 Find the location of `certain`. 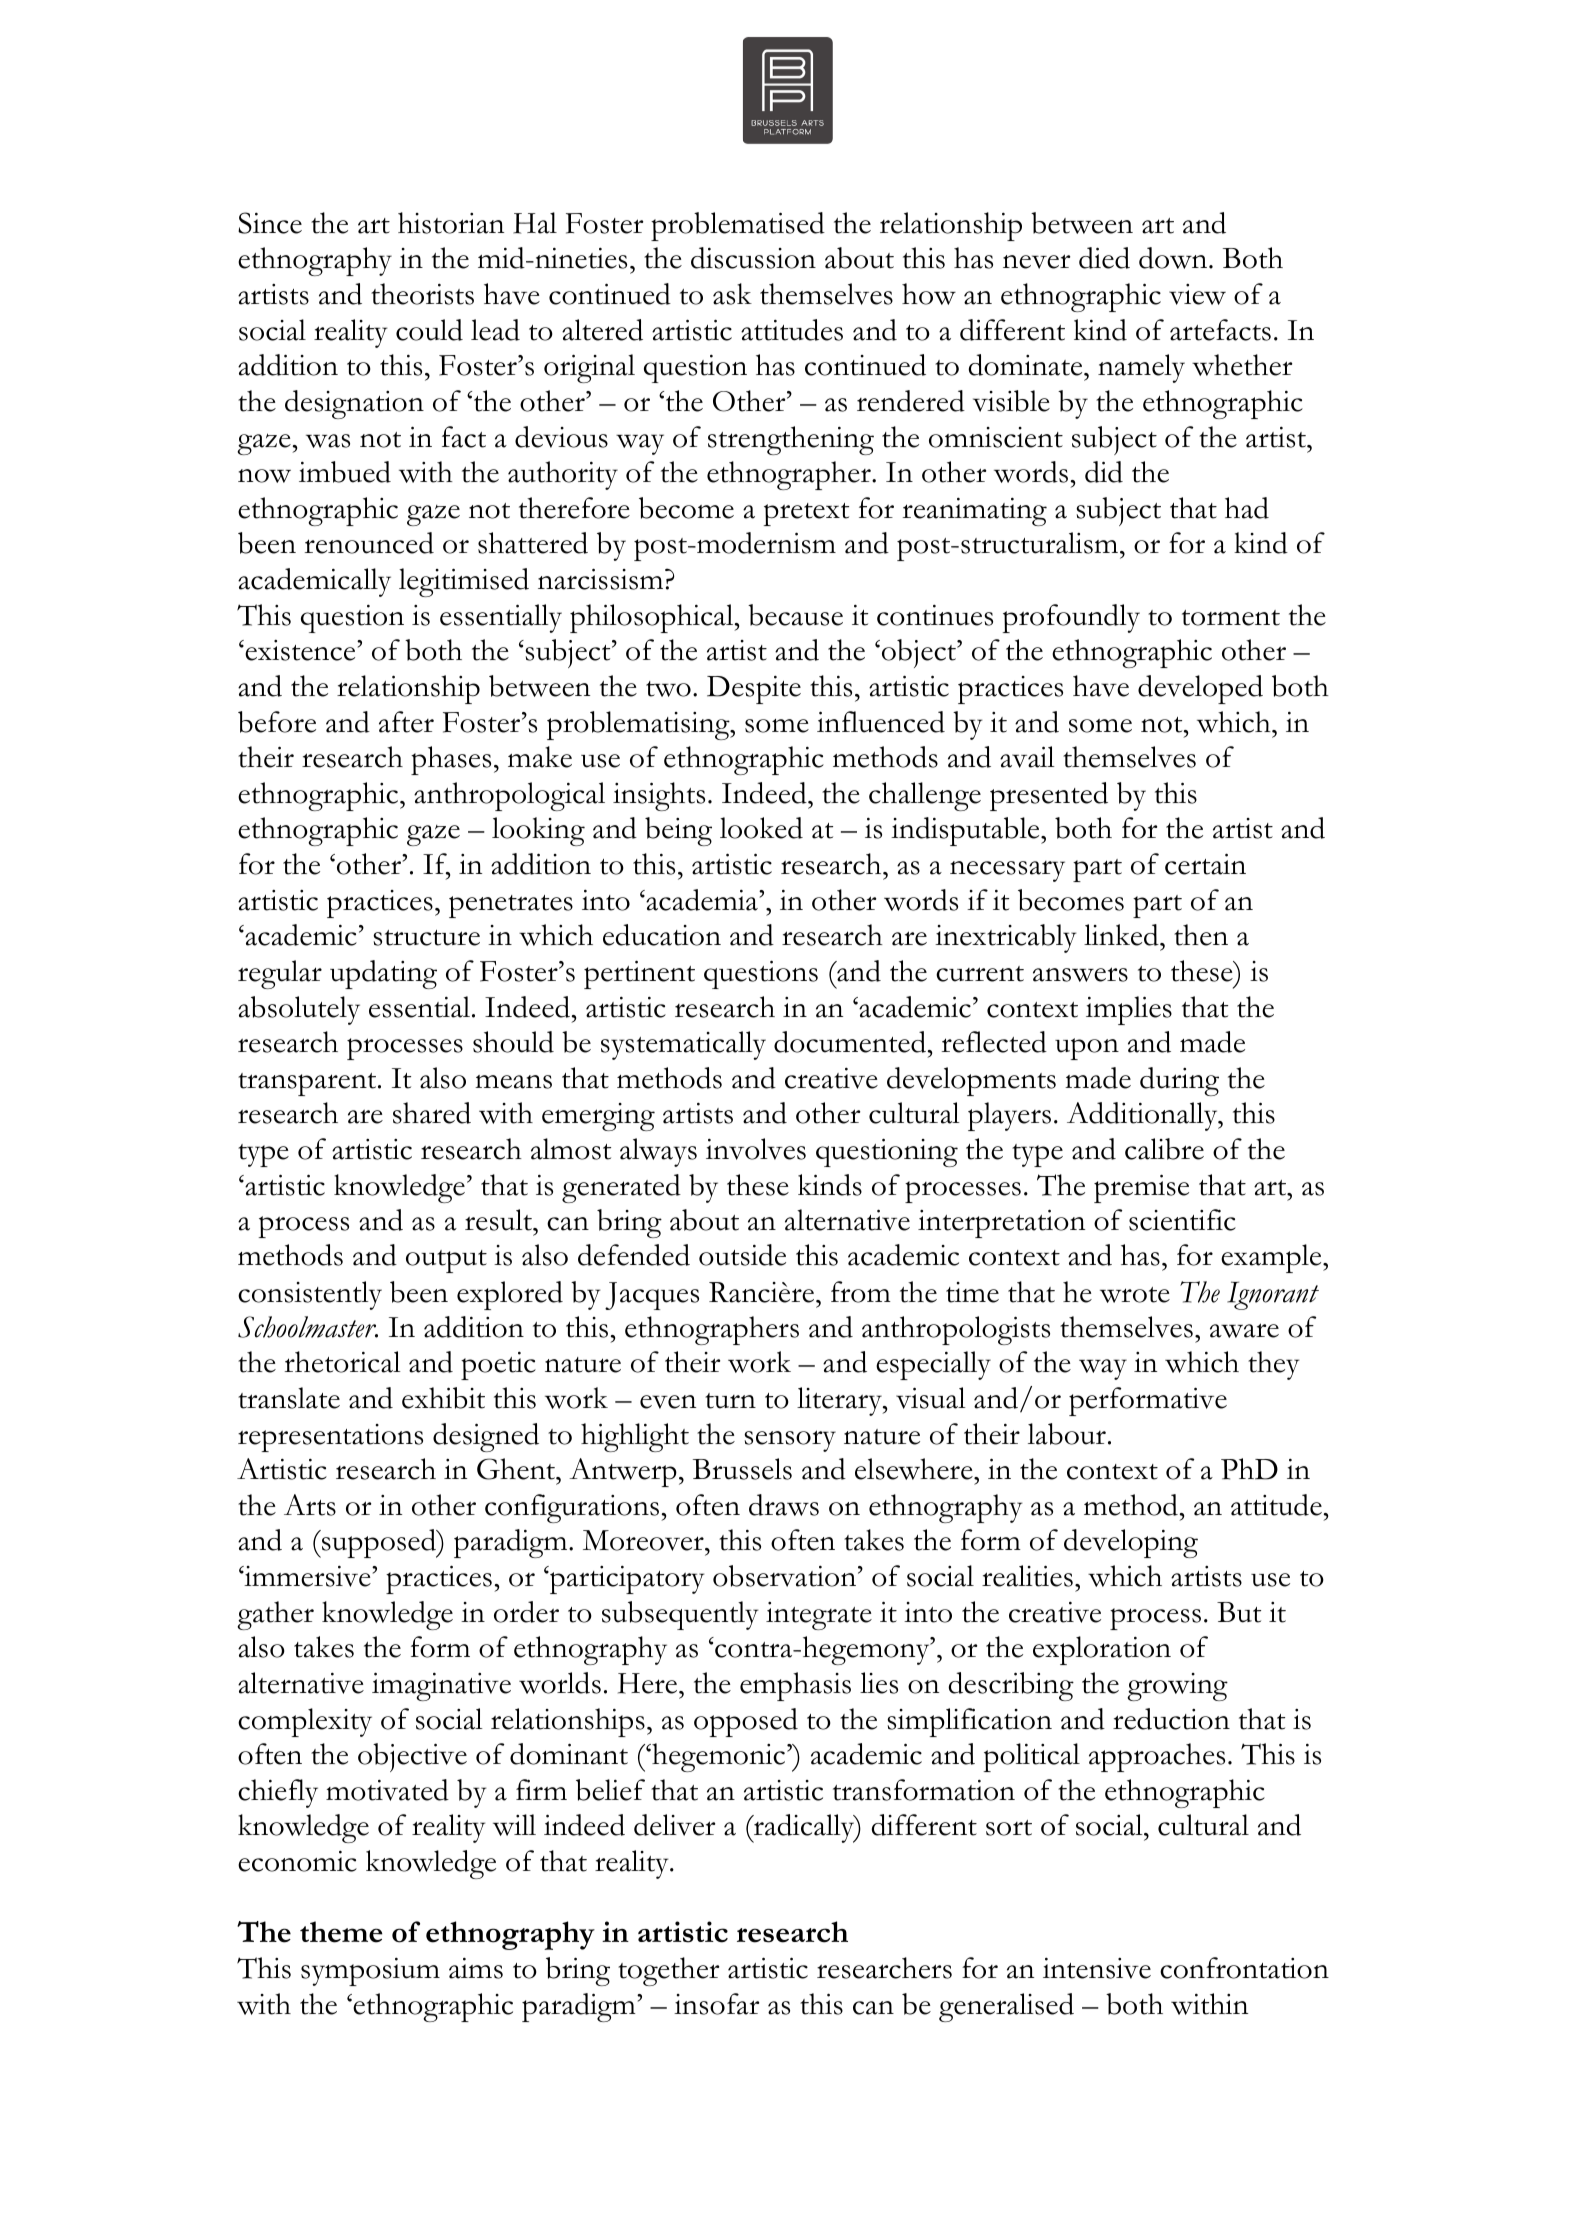

certain is located at coordinates (1205, 864).
